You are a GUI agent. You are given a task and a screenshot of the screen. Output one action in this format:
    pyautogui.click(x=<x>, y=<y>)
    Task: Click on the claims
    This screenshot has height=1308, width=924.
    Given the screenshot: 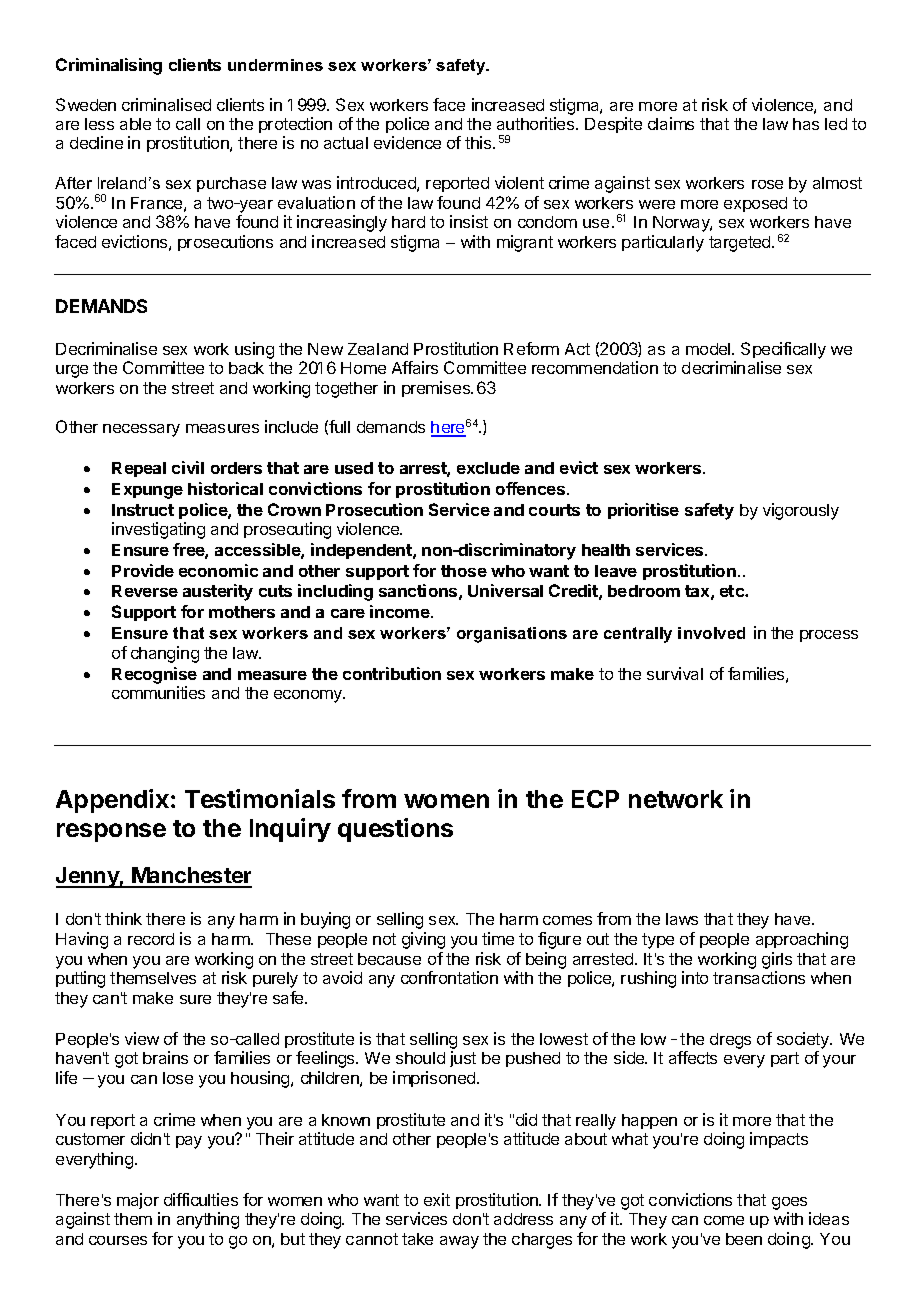 What is the action you would take?
    pyautogui.click(x=671, y=123)
